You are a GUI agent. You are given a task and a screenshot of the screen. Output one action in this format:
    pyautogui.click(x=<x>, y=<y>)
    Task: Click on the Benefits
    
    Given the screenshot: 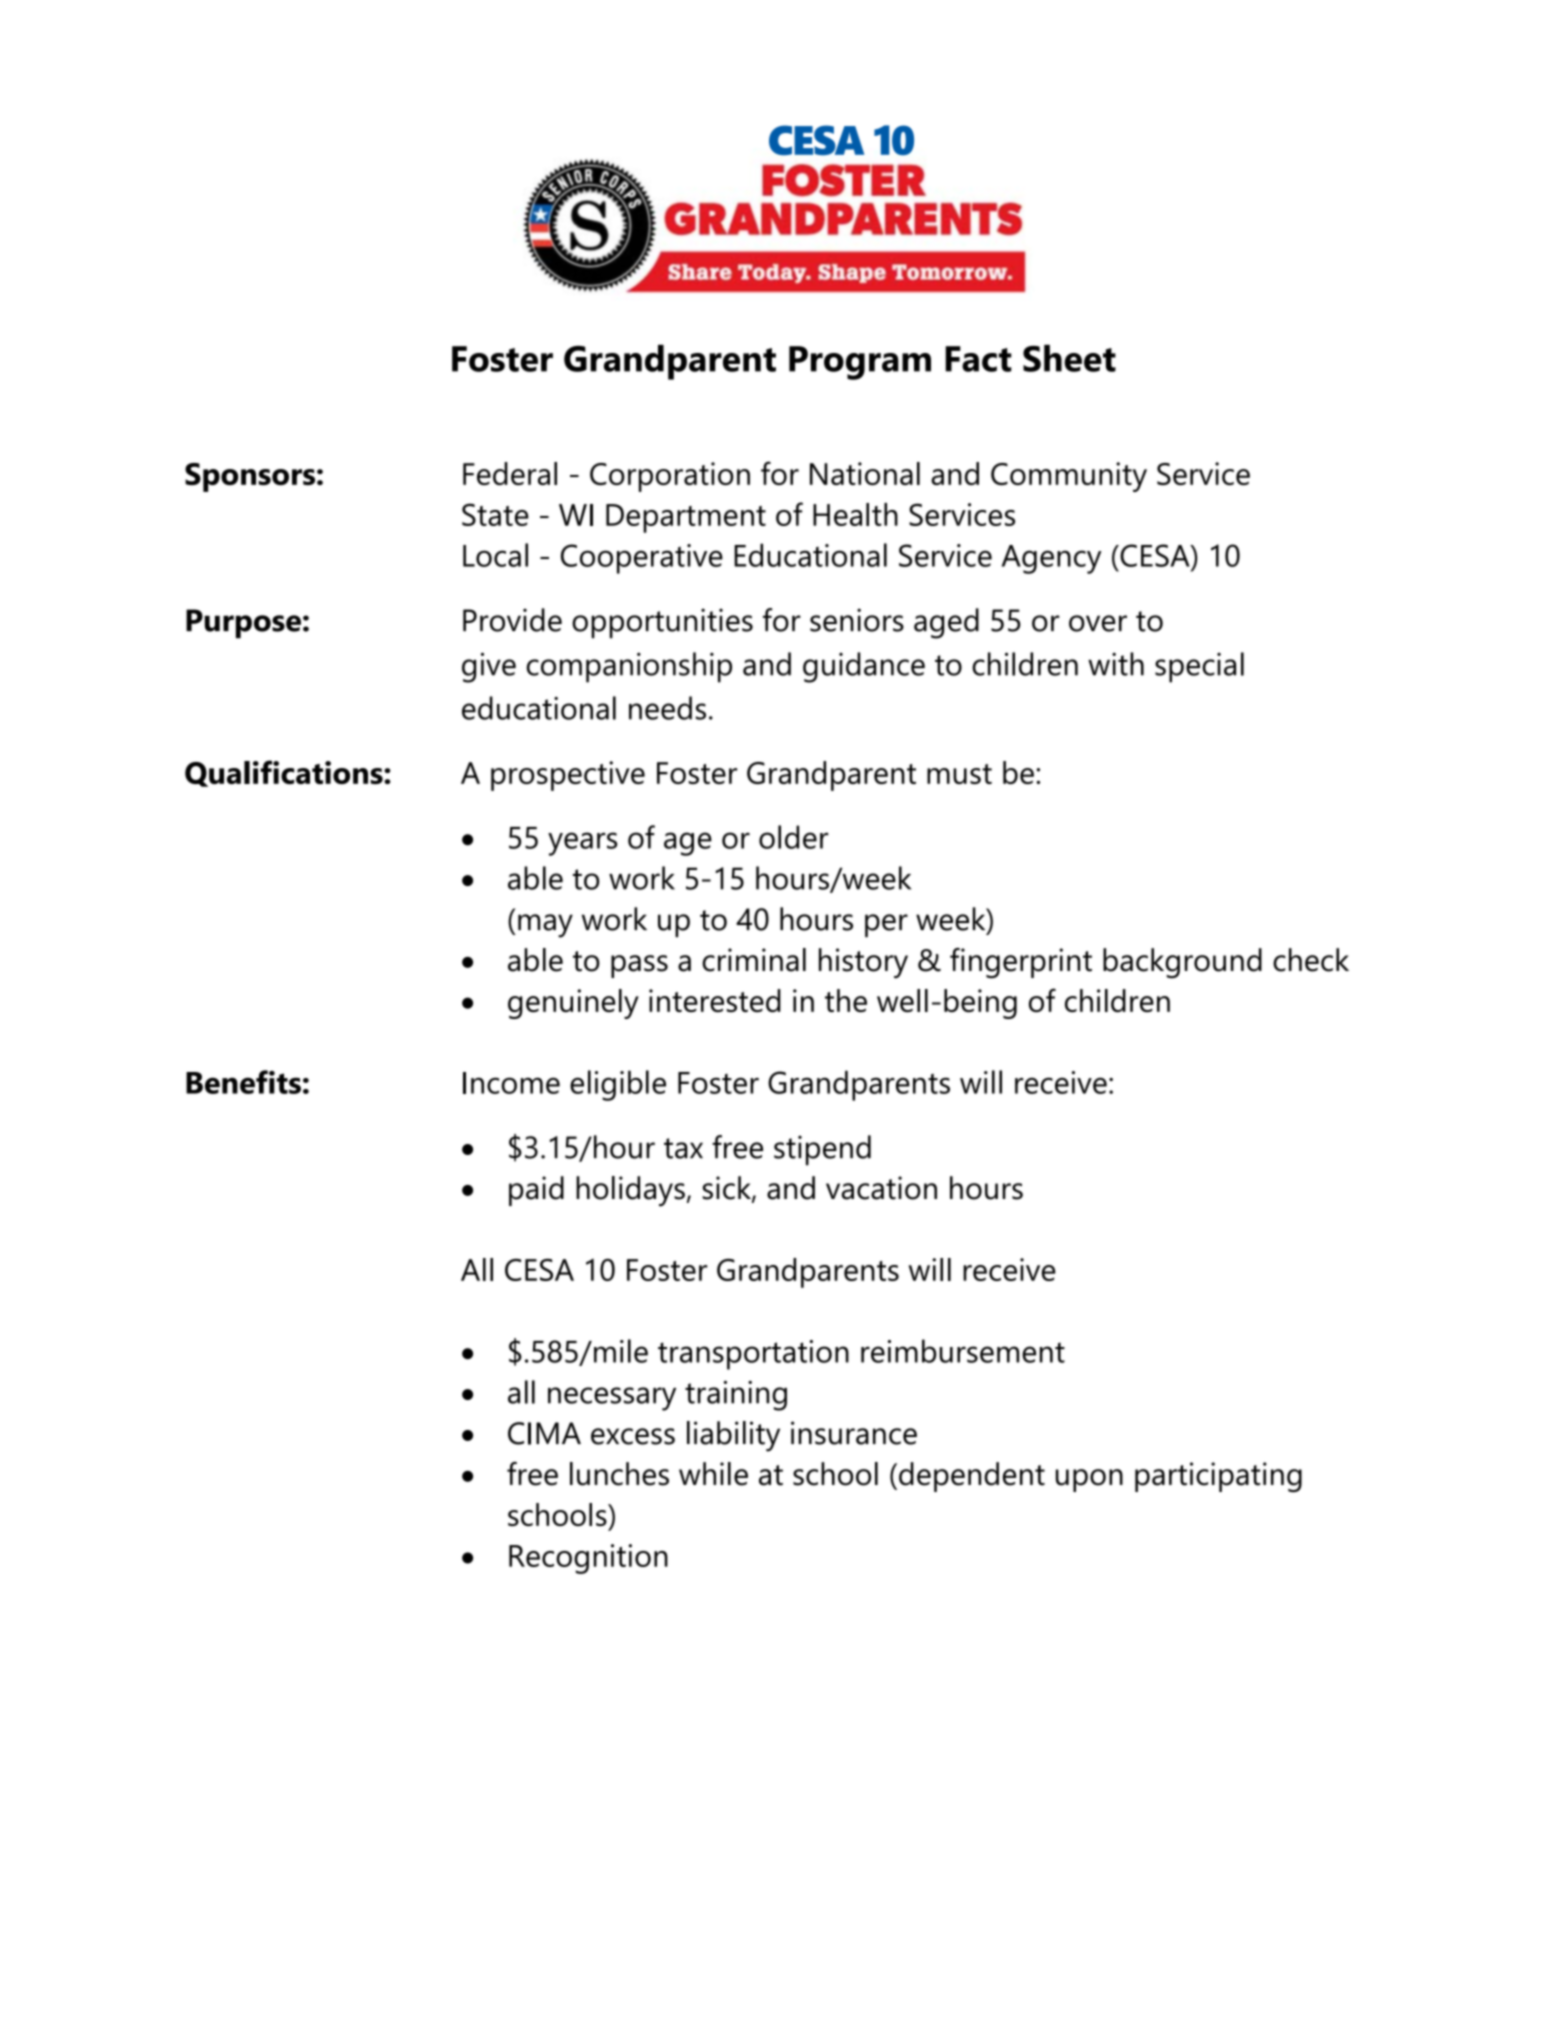 What is the action you would take?
    pyautogui.click(x=243, y=1082)
